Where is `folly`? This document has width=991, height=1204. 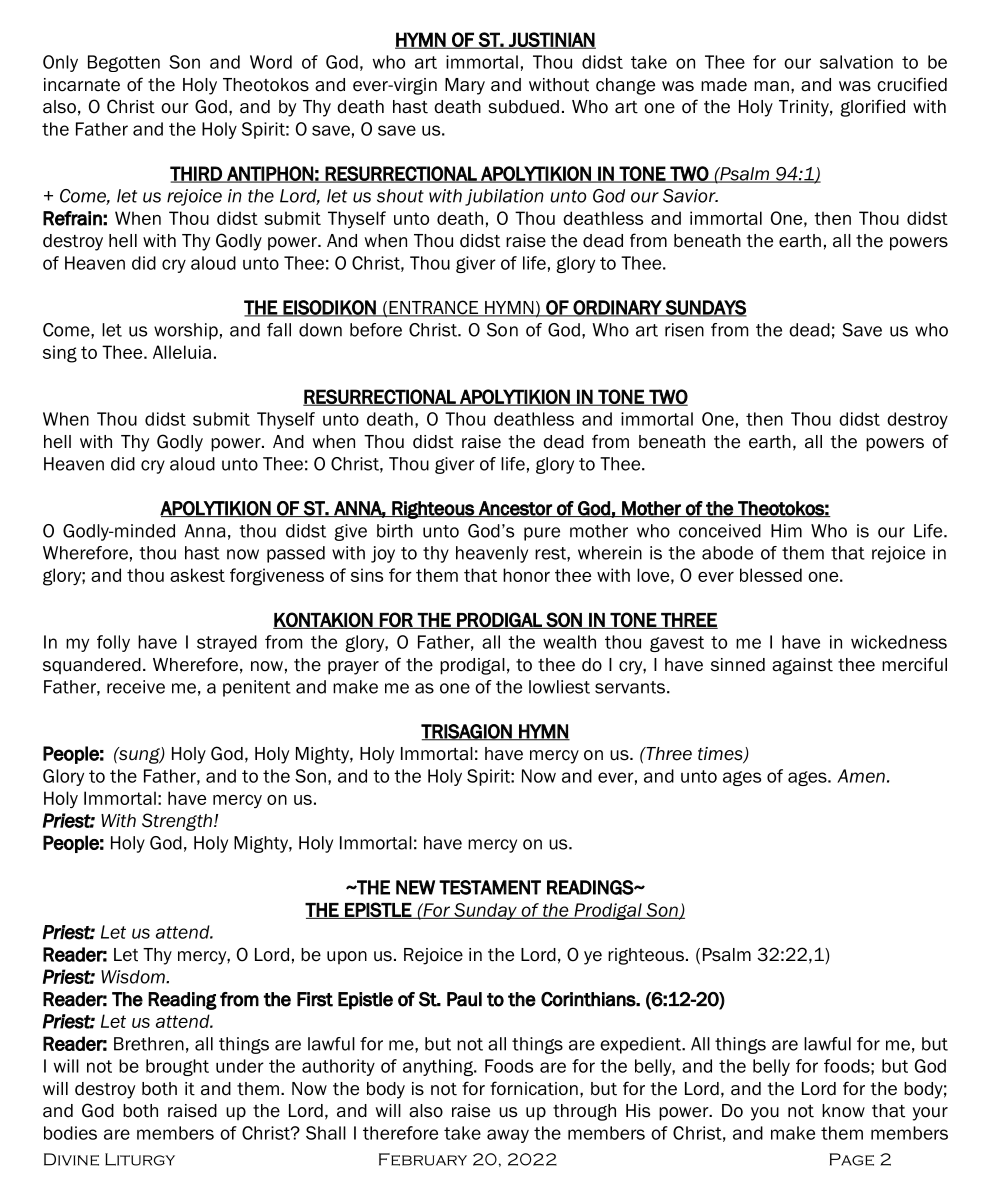 folly is located at coordinates (113, 643).
